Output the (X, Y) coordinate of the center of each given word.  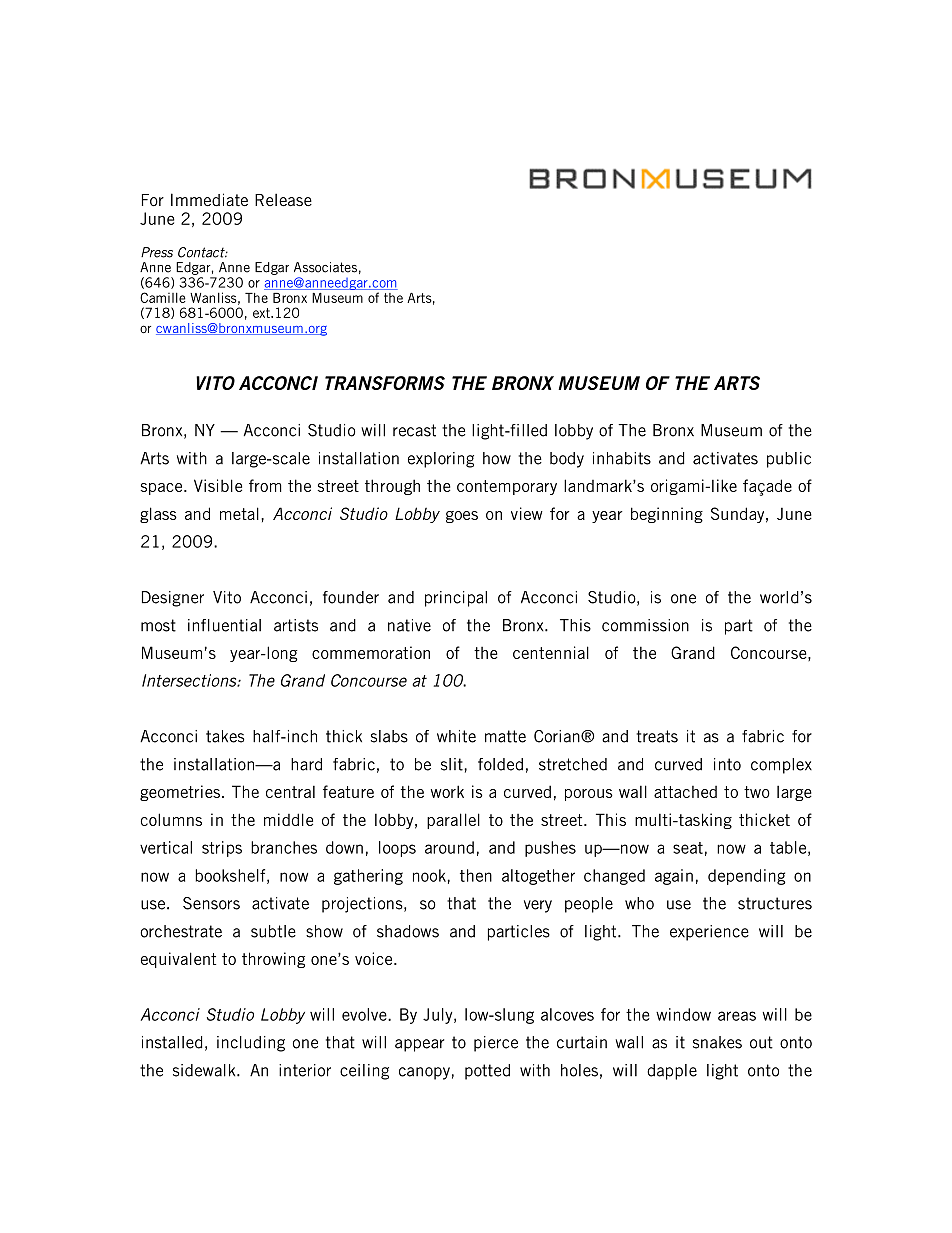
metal (239, 513)
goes (462, 517)
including (251, 1044)
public (789, 460)
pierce (496, 1044)
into (727, 764)
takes (225, 736)
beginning (667, 515)
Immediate (209, 199)
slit (453, 764)
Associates (325, 267)
